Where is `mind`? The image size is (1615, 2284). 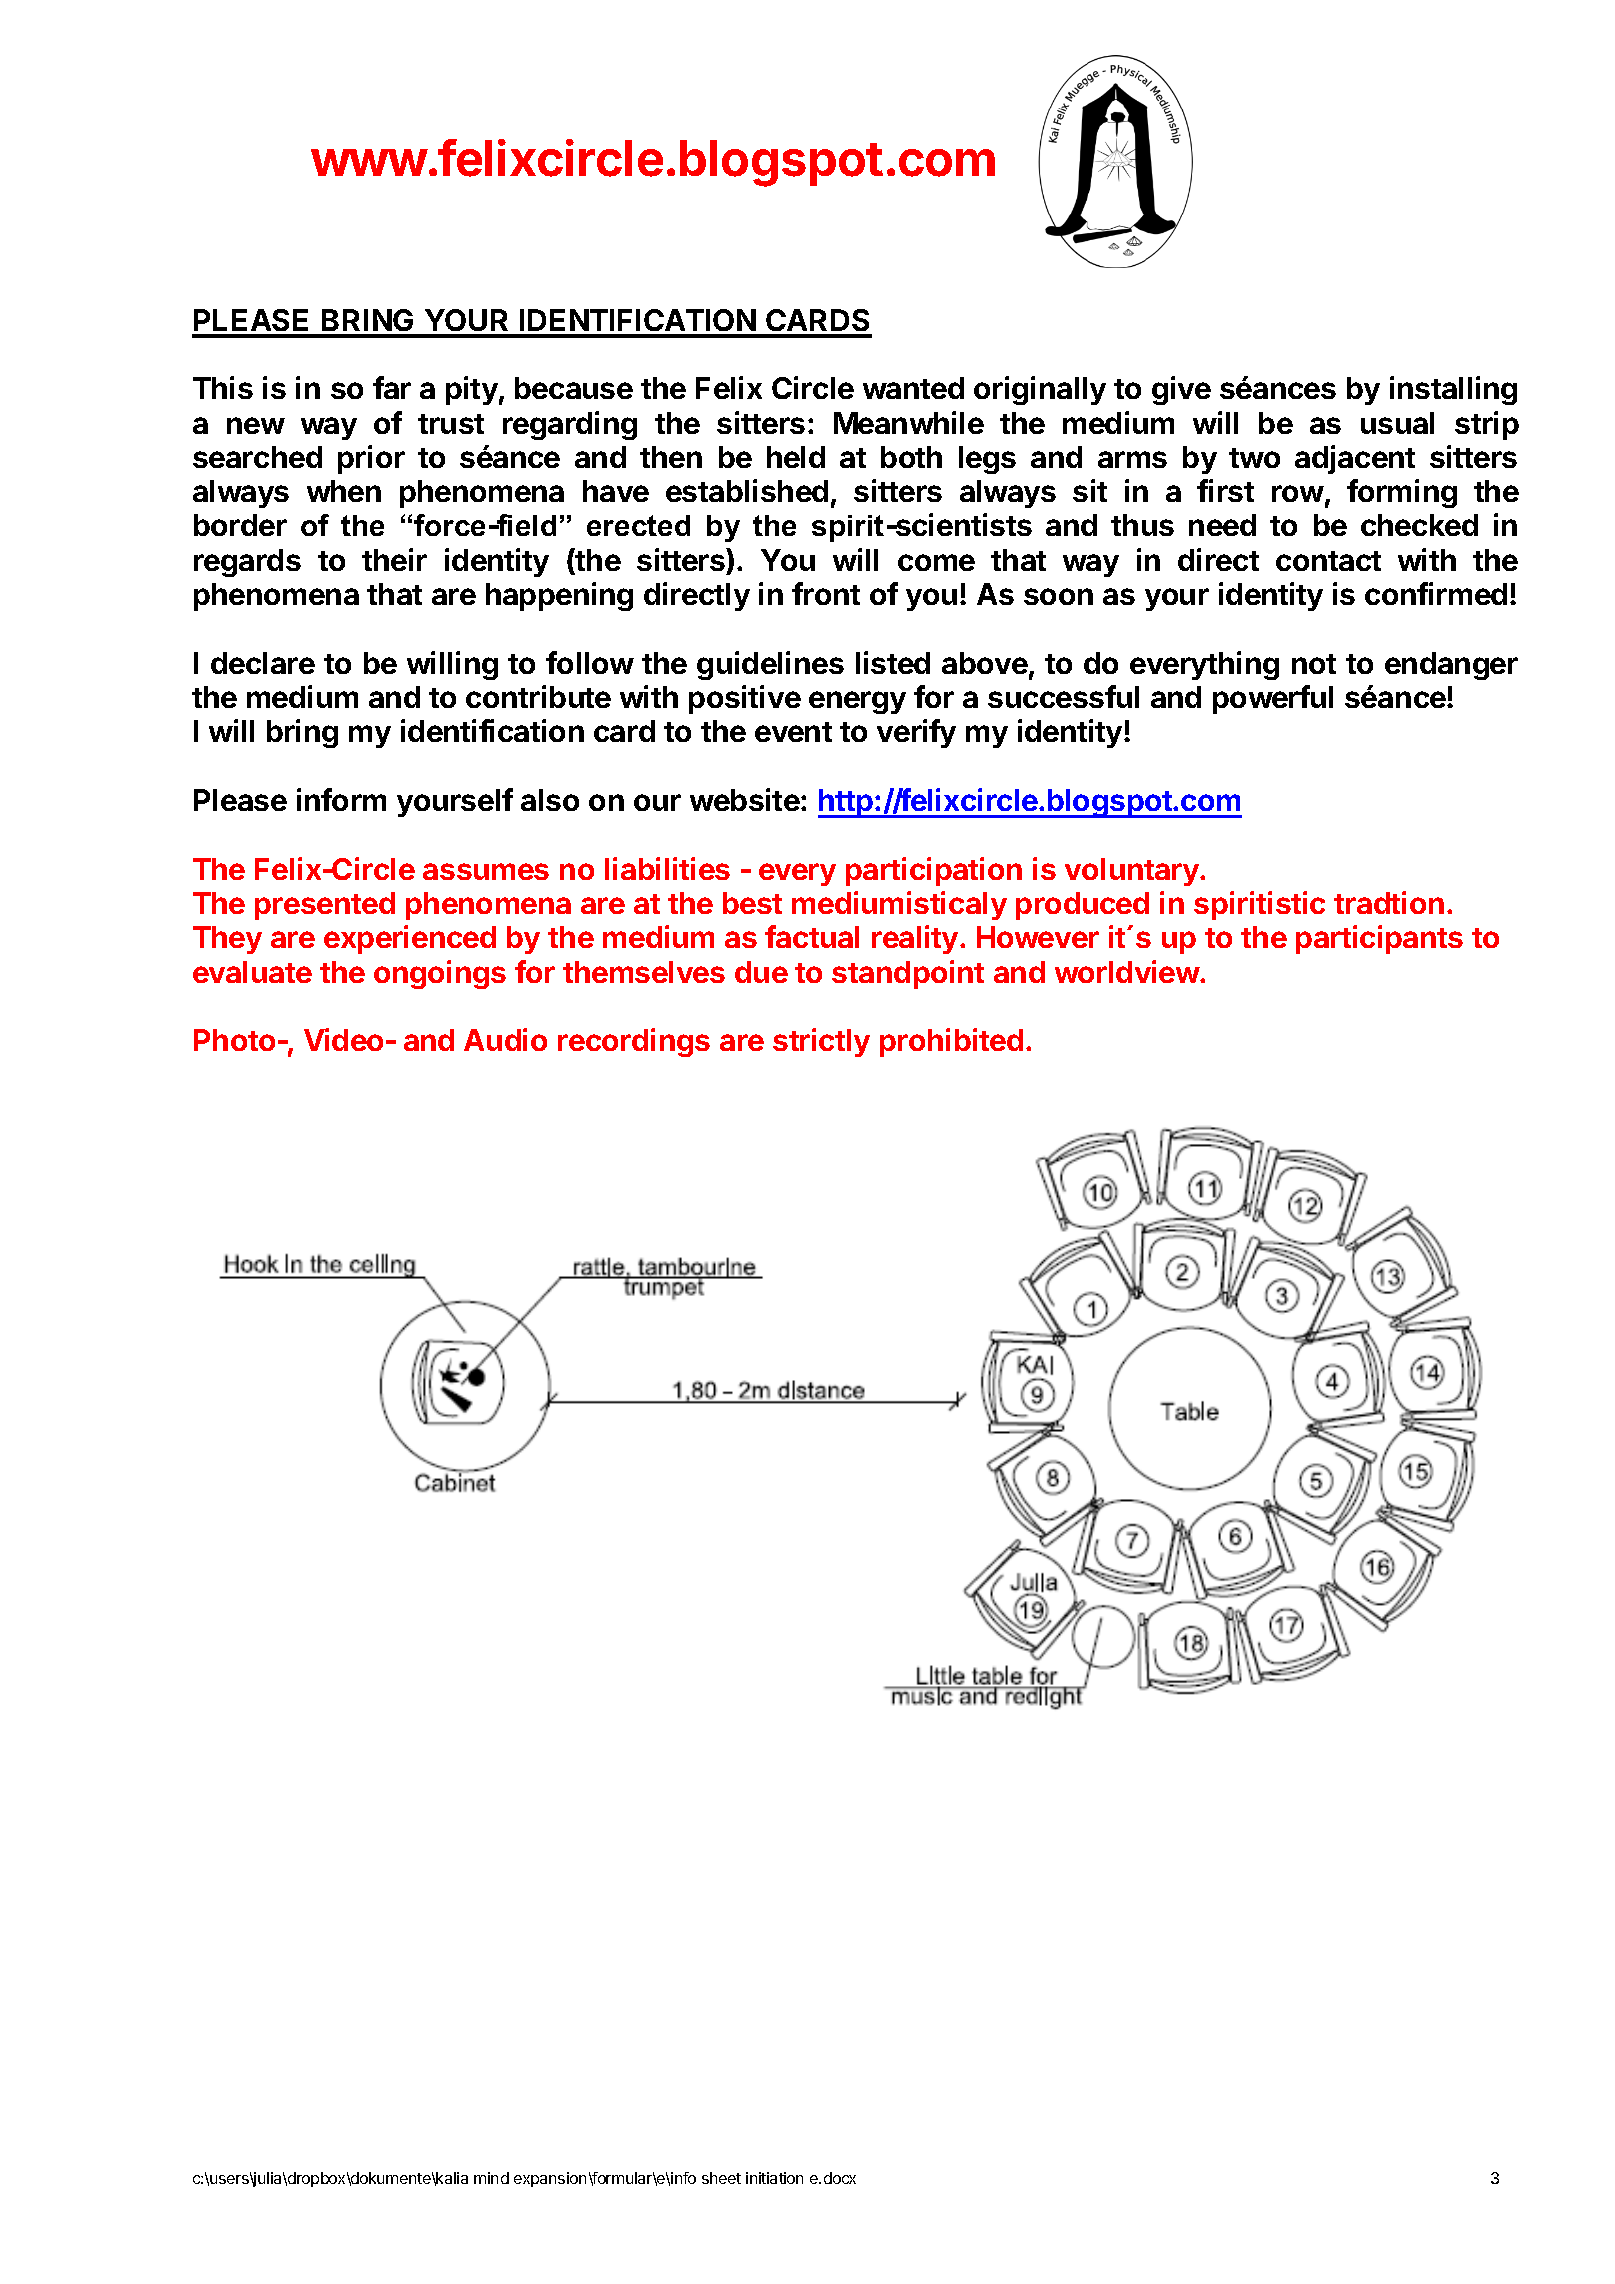 mind is located at coordinates (491, 2178).
